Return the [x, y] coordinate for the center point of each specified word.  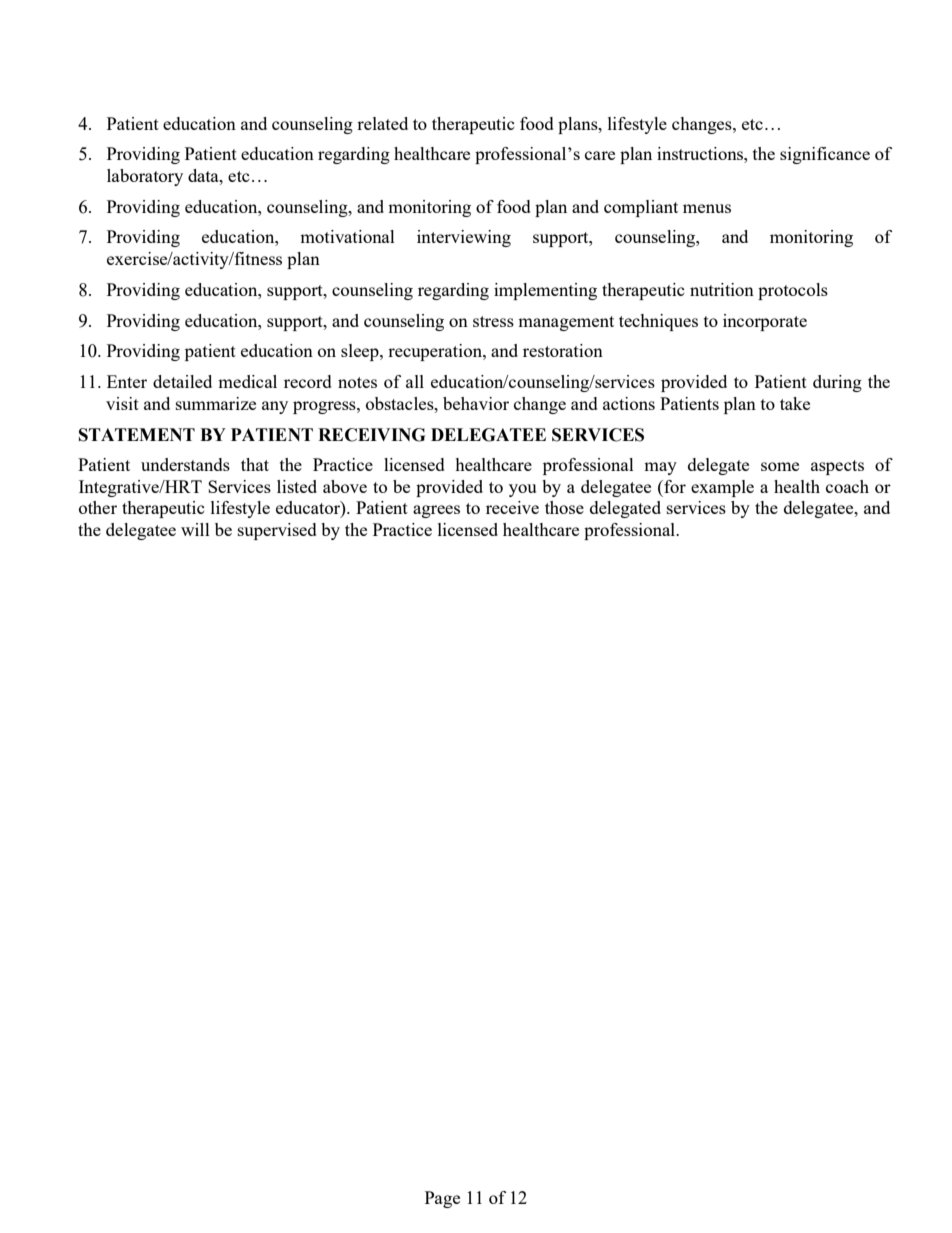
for [674, 486]
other [98, 507]
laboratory [145, 177]
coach [847, 486]
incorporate [765, 322]
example [722, 488]
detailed [182, 381]
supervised [277, 531]
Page [442, 1199]
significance [825, 155]
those [564, 507]
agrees [436, 511]
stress [493, 321]
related [382, 123]
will [195, 529]
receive [512, 507]
